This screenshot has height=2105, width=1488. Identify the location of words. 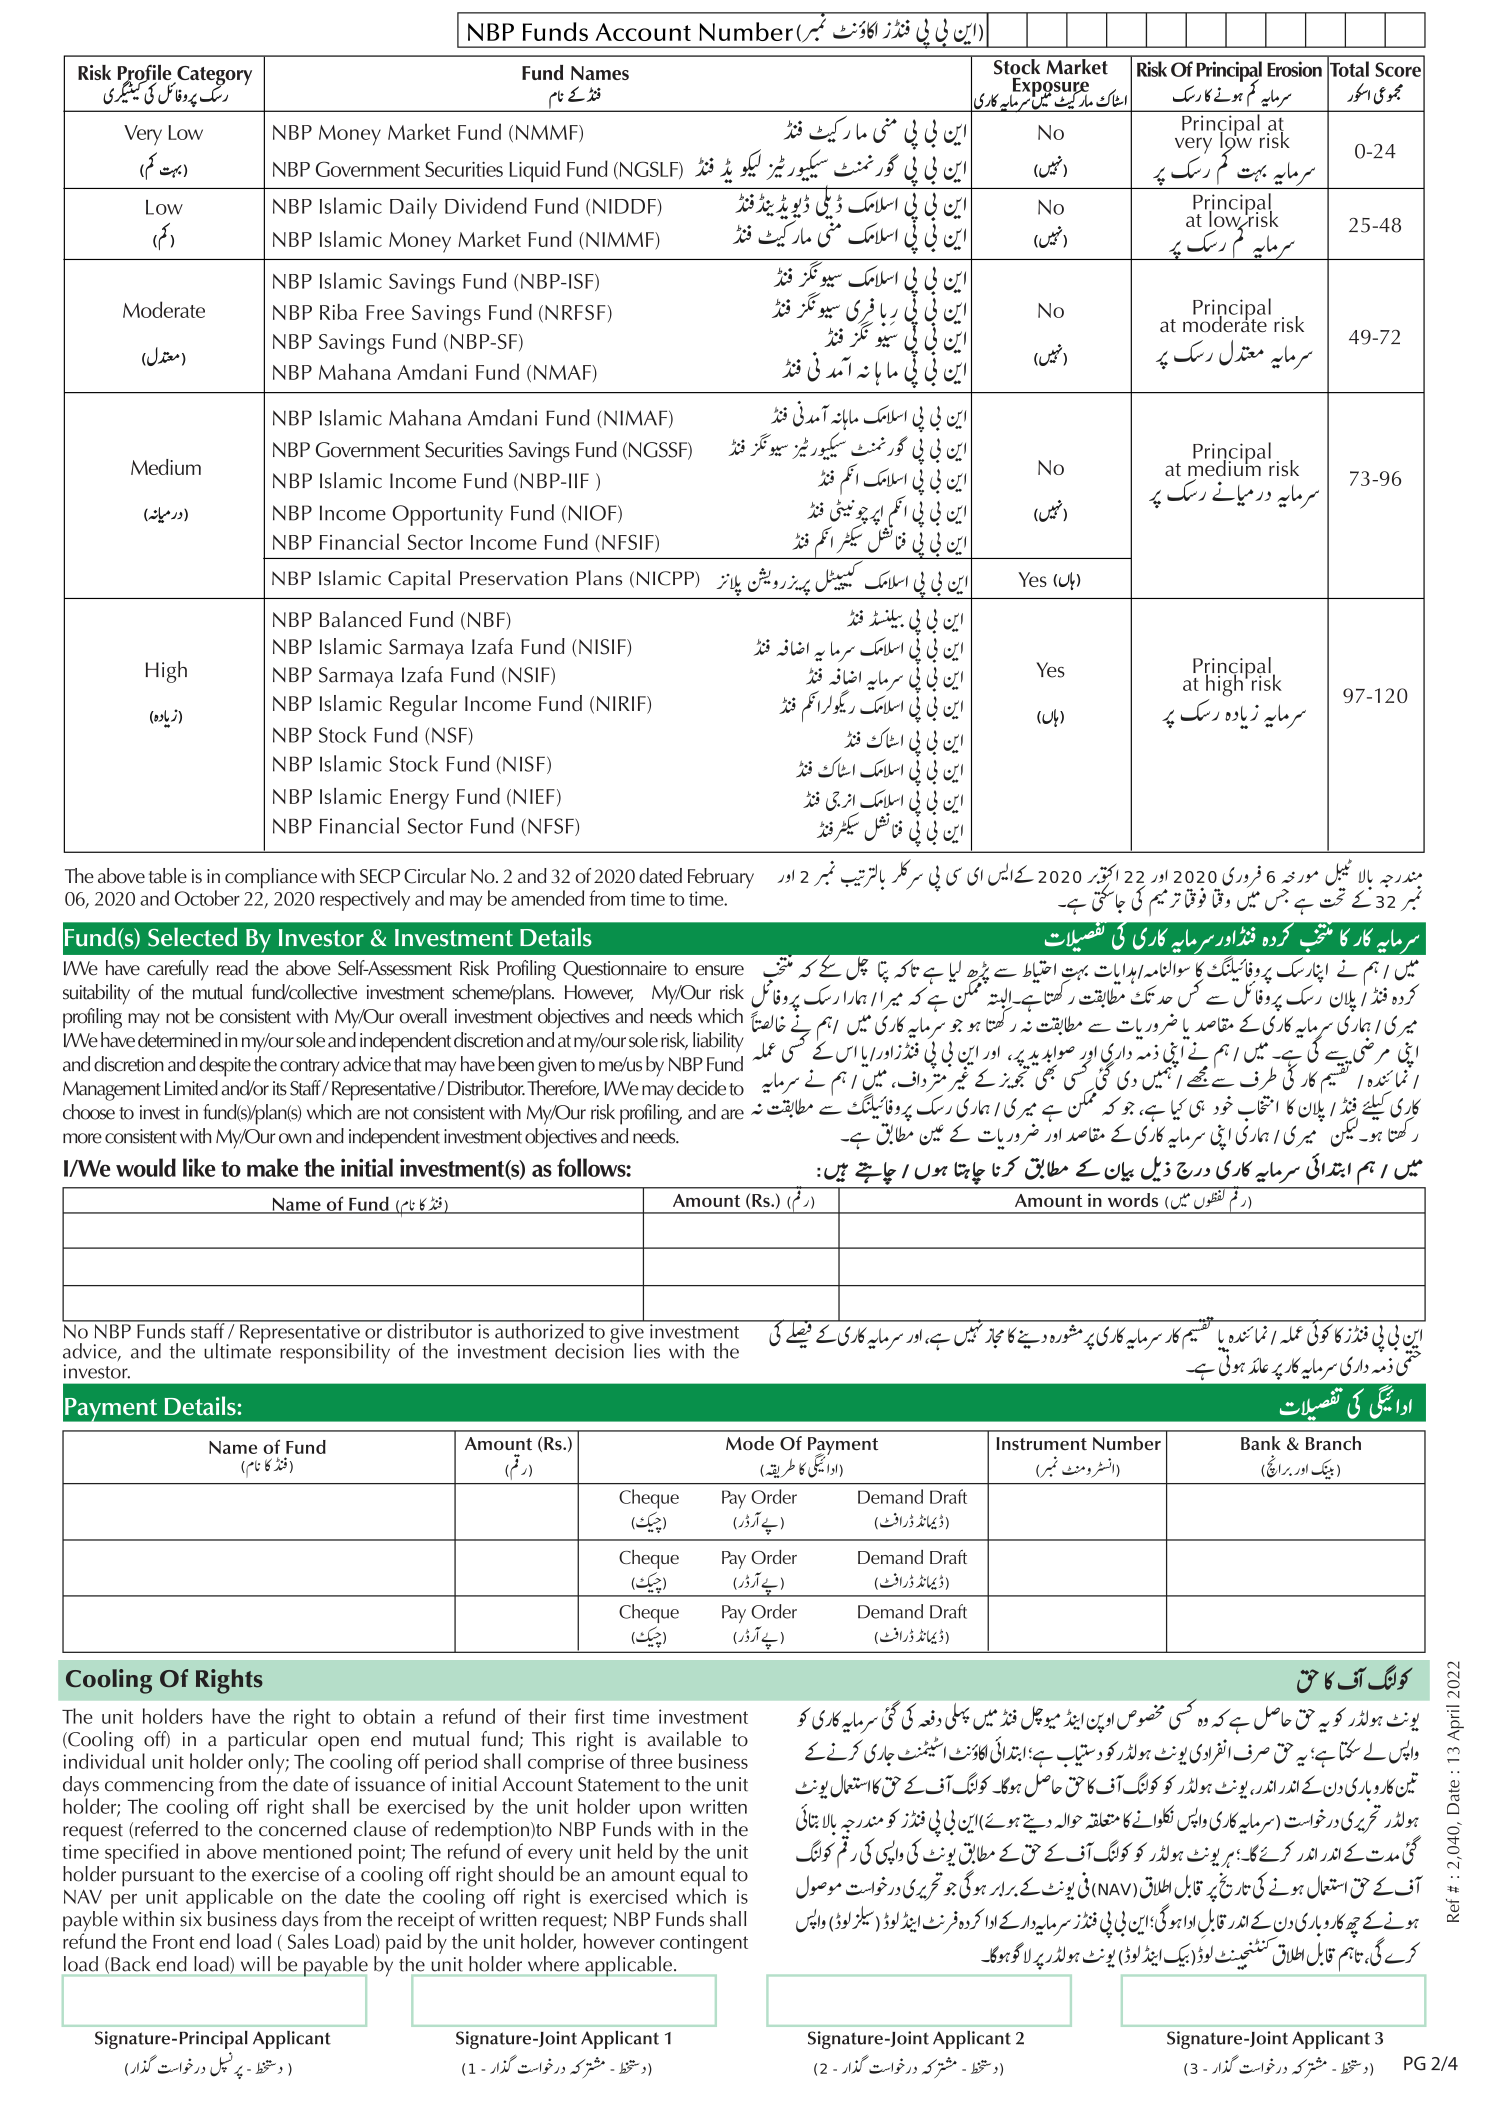
(1133, 1200).
